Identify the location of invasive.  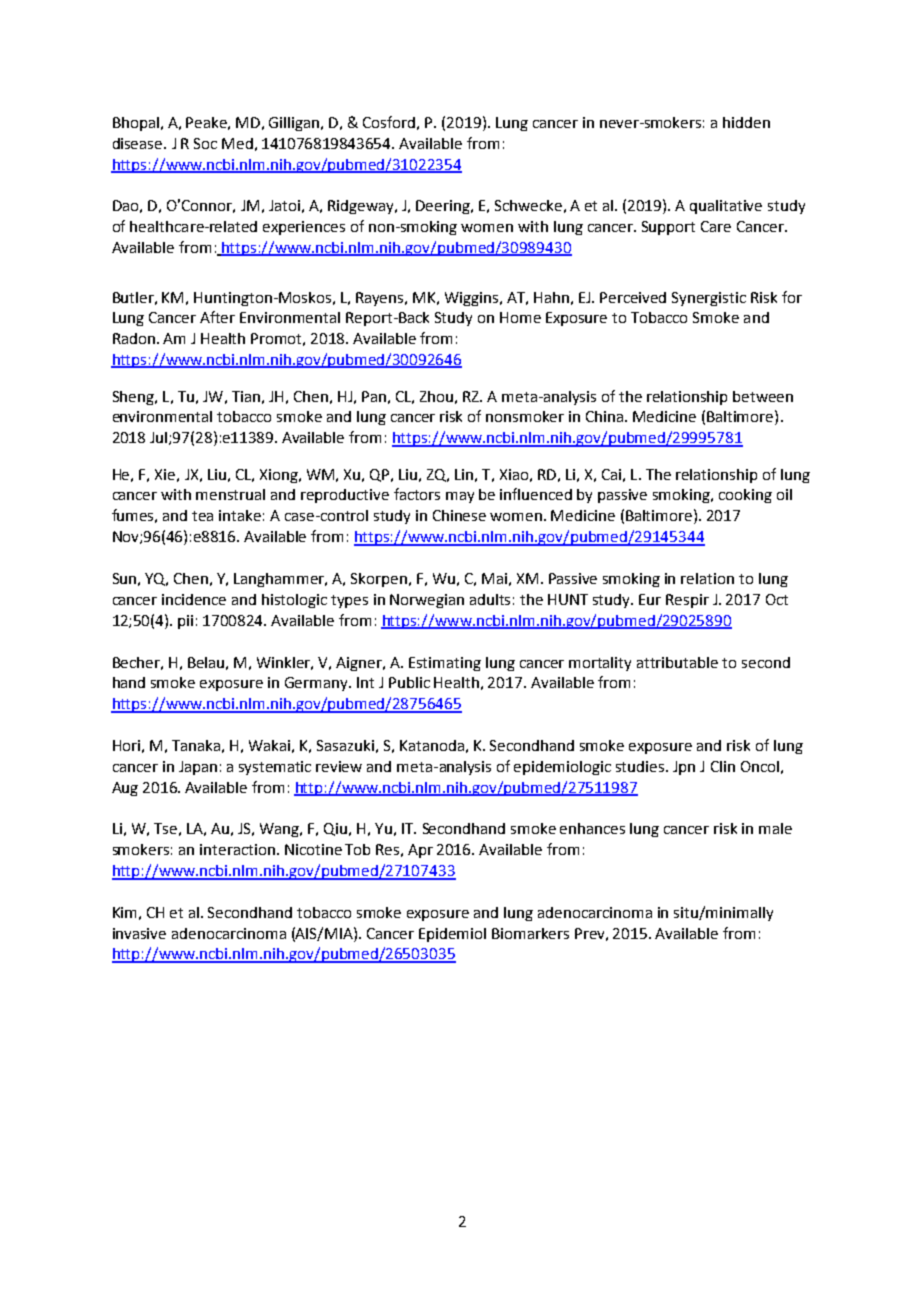
(139, 933).
